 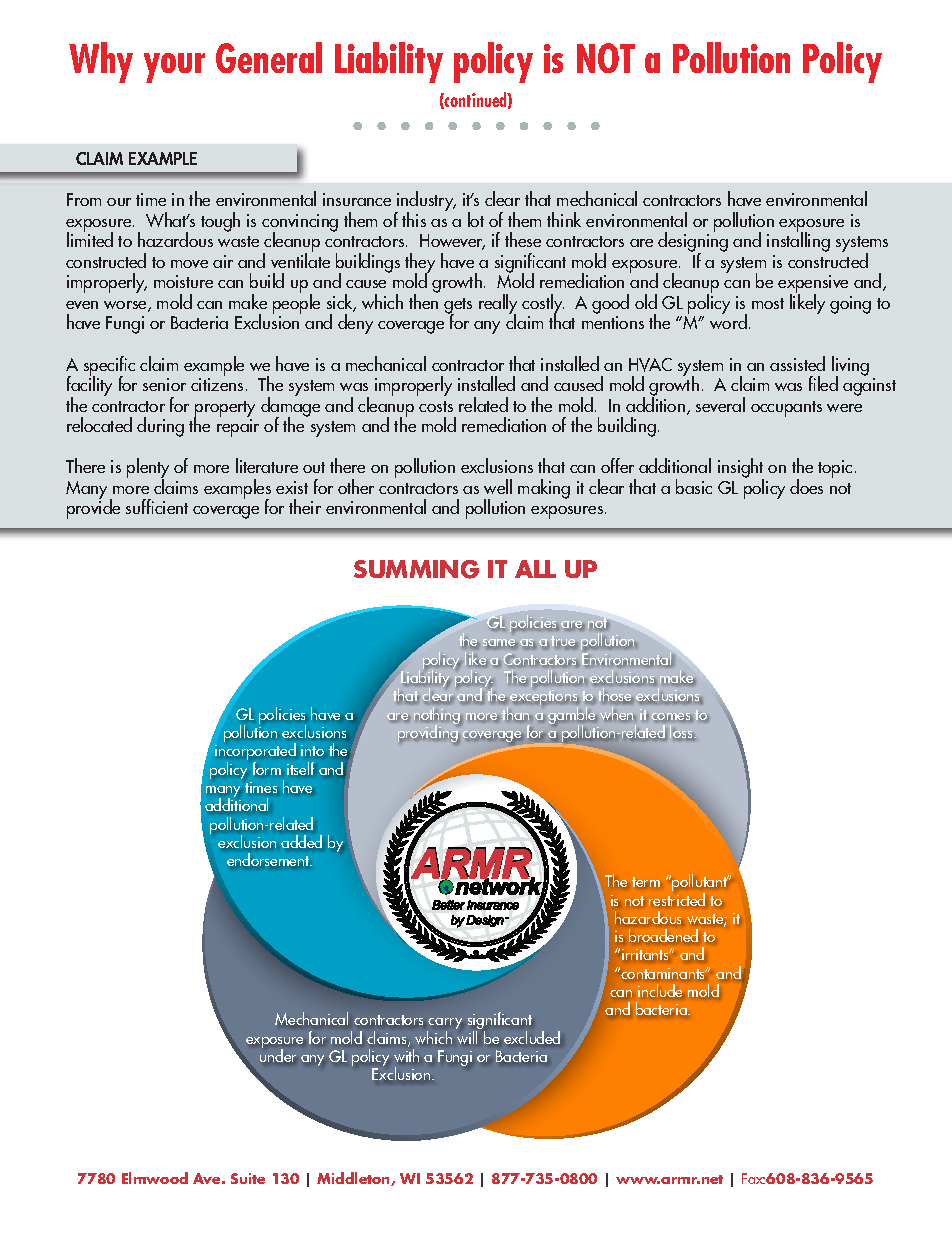 What do you see at coordinates (458, 307) in the document?
I see `gets` at bounding box center [458, 307].
